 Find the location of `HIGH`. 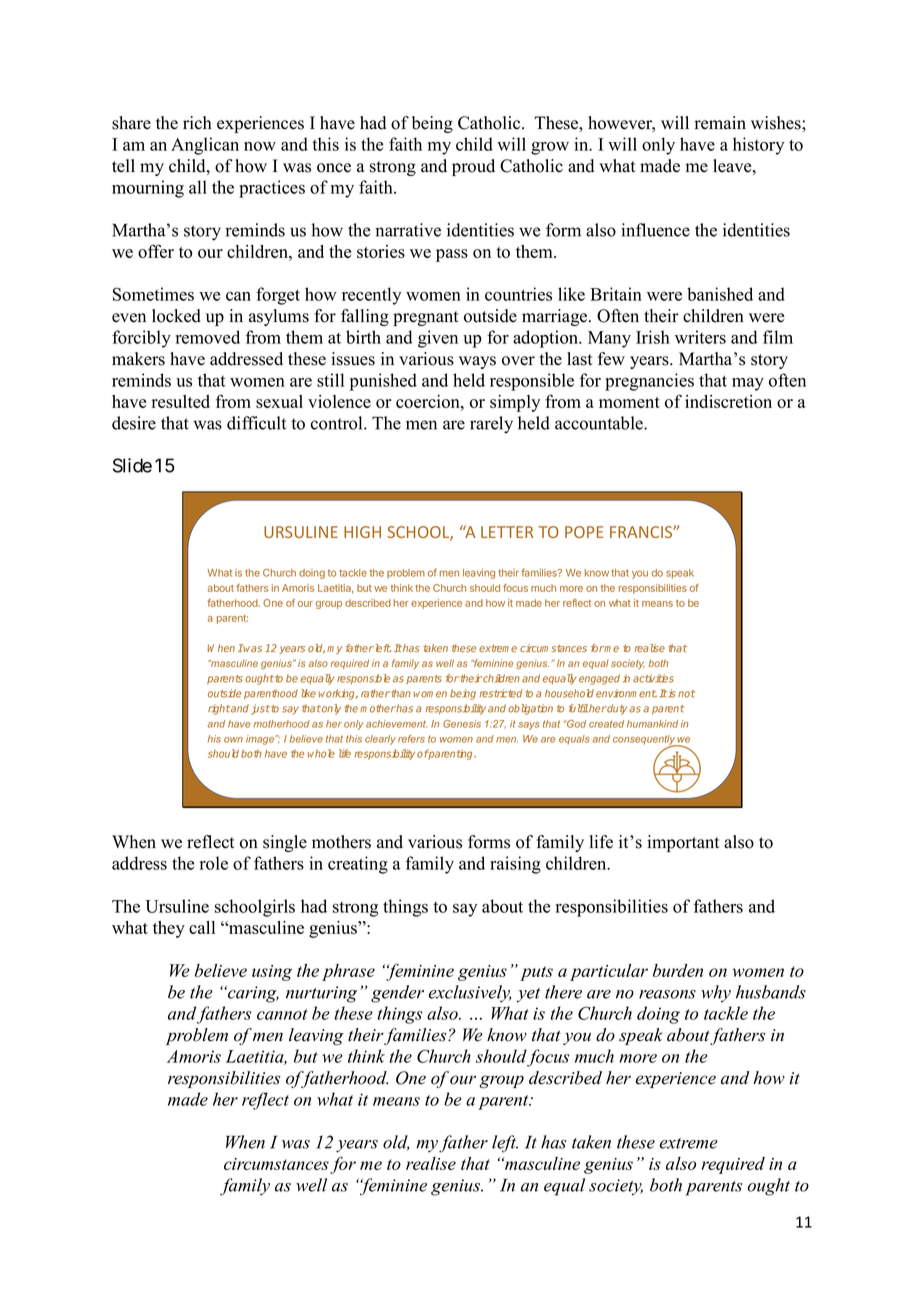

HIGH is located at coordinates (362, 532).
